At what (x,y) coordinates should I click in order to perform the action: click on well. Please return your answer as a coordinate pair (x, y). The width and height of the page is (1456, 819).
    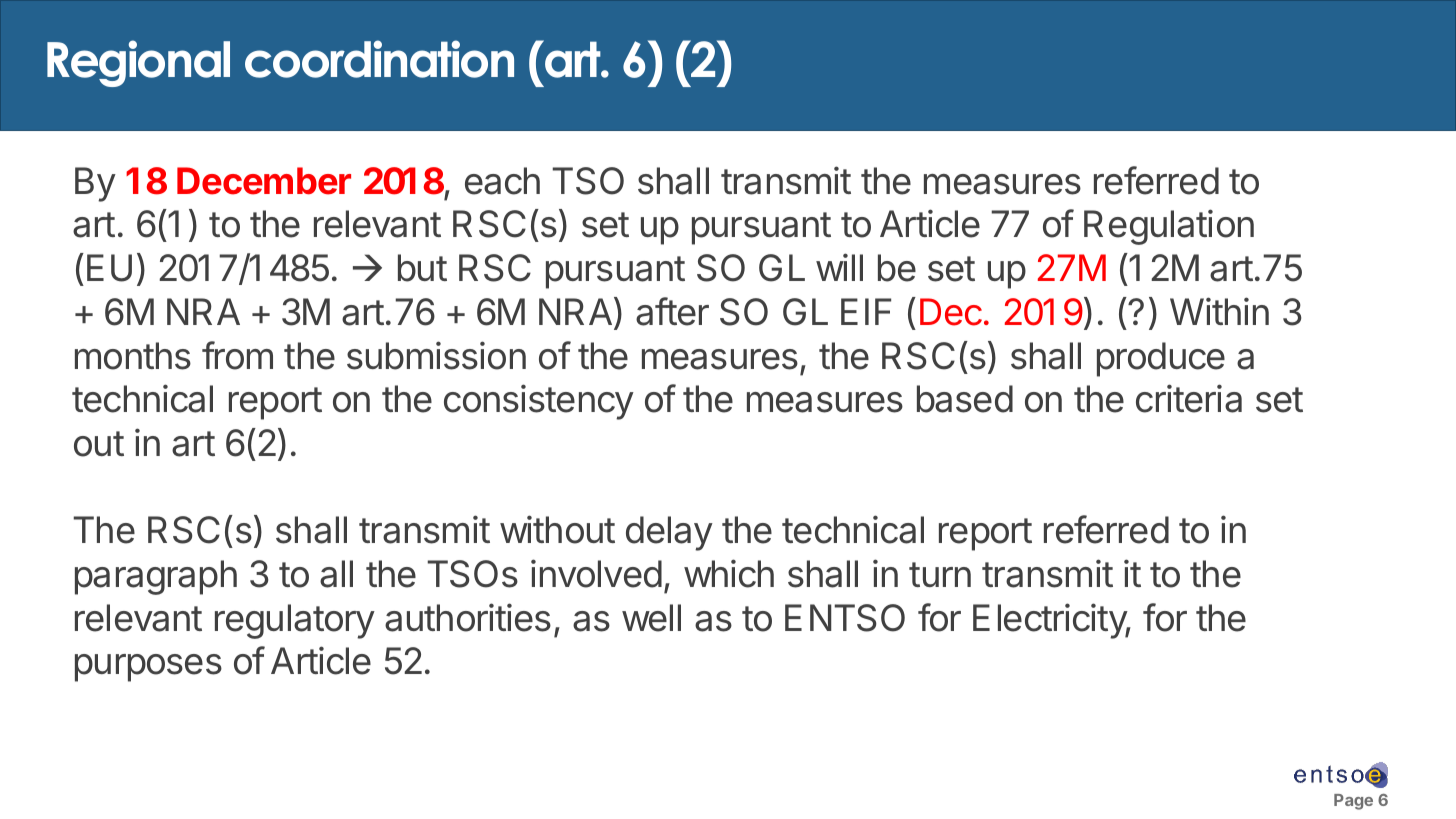
    Looking at the image, I should click on (651, 618).
